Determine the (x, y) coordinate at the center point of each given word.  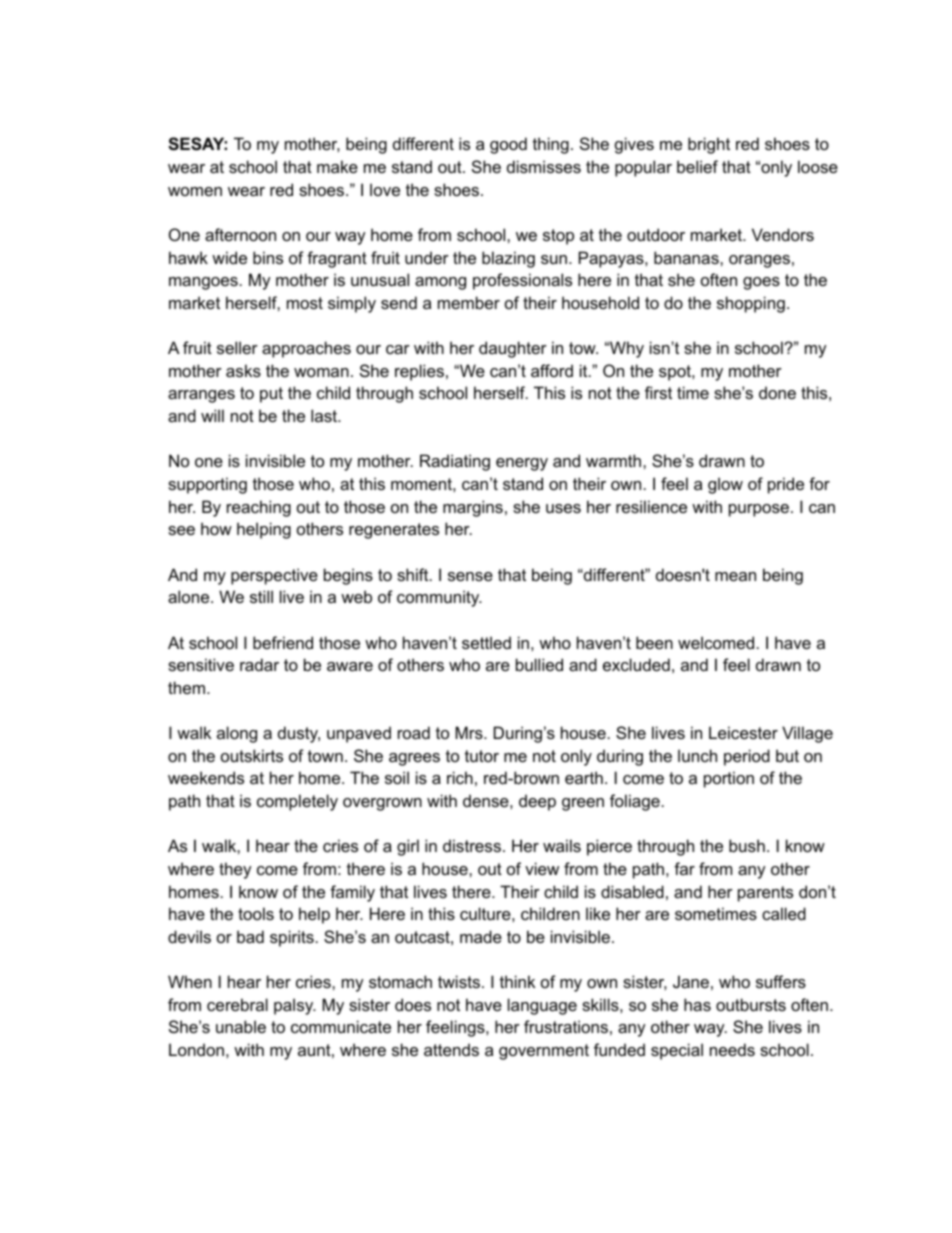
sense (470, 576)
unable (241, 1026)
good (508, 145)
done (777, 392)
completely (297, 802)
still (261, 596)
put (271, 395)
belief (697, 166)
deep (537, 802)
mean (735, 576)
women (195, 191)
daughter (513, 349)
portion (729, 779)
